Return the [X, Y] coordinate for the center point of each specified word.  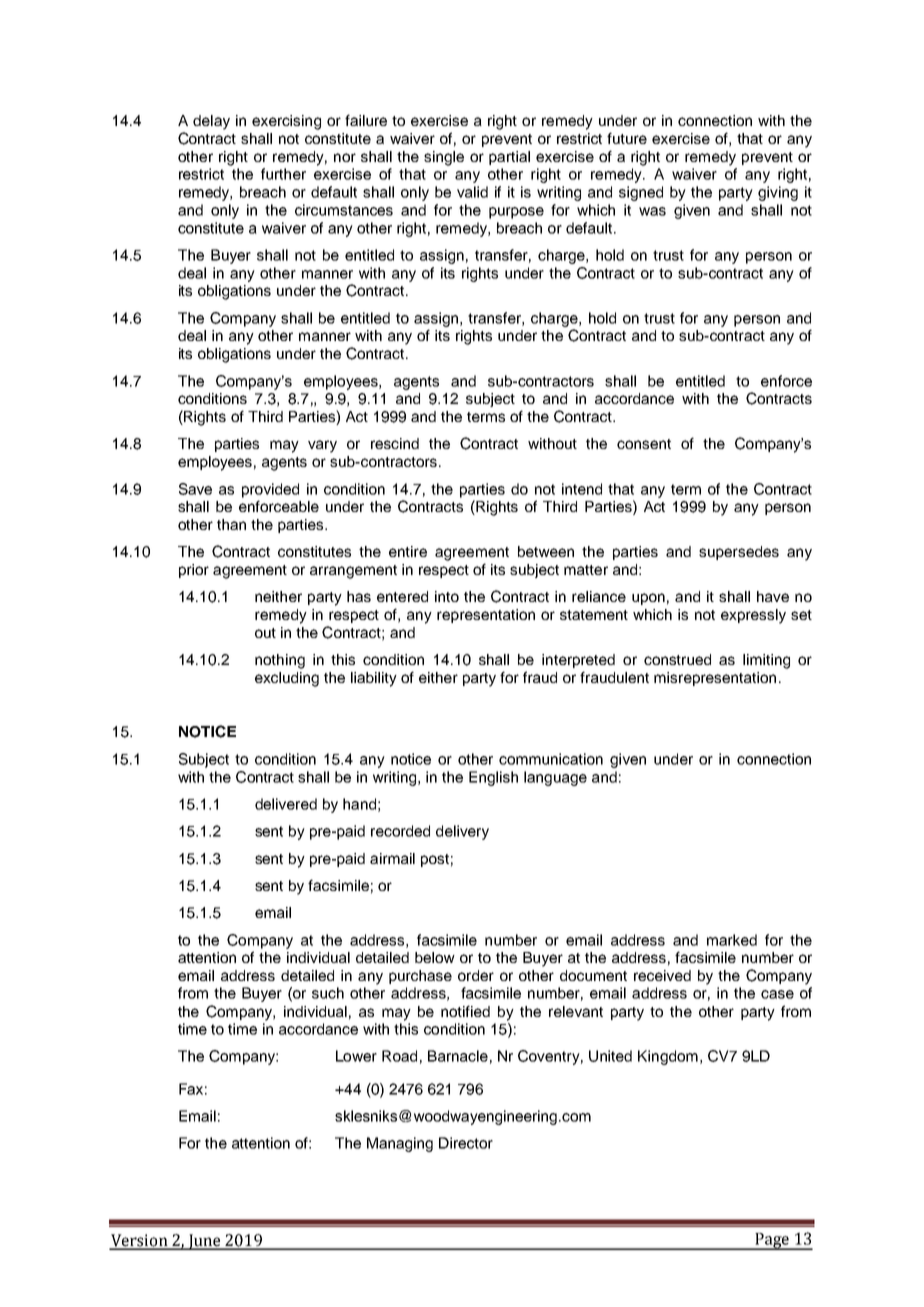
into [447, 596]
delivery [462, 832]
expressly [753, 616]
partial [509, 158]
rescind [395, 443]
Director [466, 1143]
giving [778, 193]
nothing [280, 661]
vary [322, 446]
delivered [286, 804]
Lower [356, 1056]
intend [582, 489]
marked [732, 940]
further [283, 174]
